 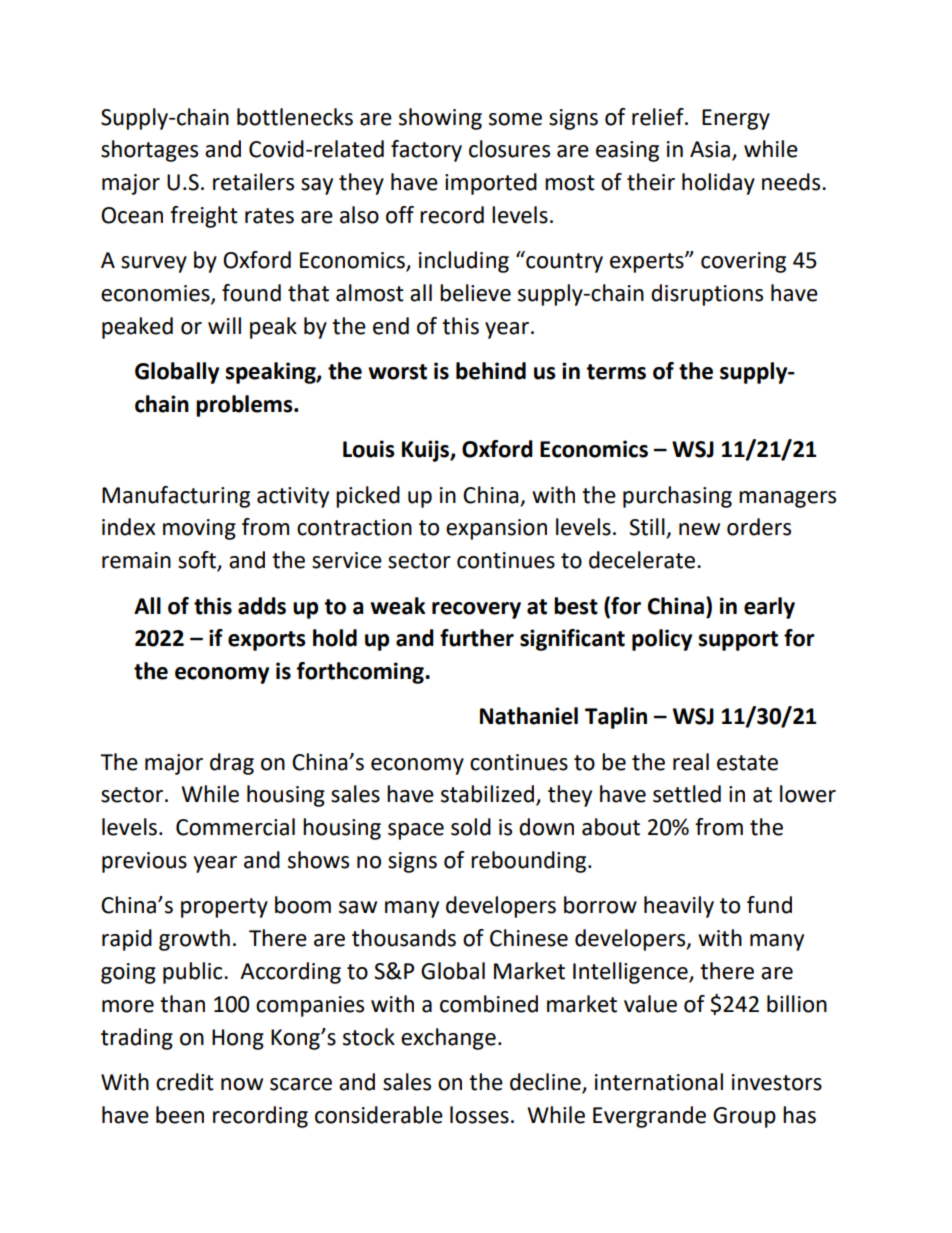 What do you see at coordinates (426, 151) in the page?
I see `factory` at bounding box center [426, 151].
